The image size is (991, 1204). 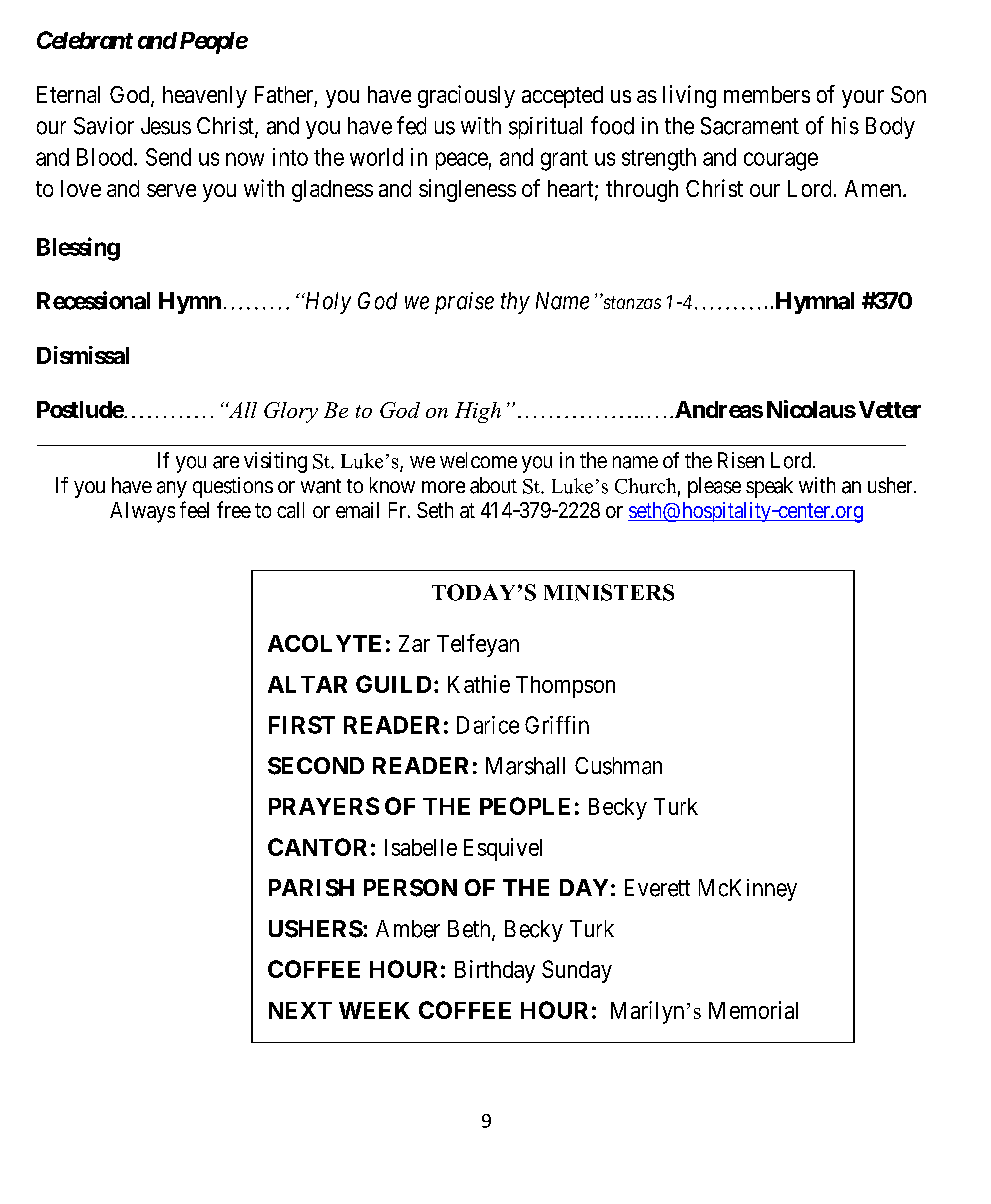 What do you see at coordinates (83, 355) in the screenshot?
I see `Dismissal` at bounding box center [83, 355].
